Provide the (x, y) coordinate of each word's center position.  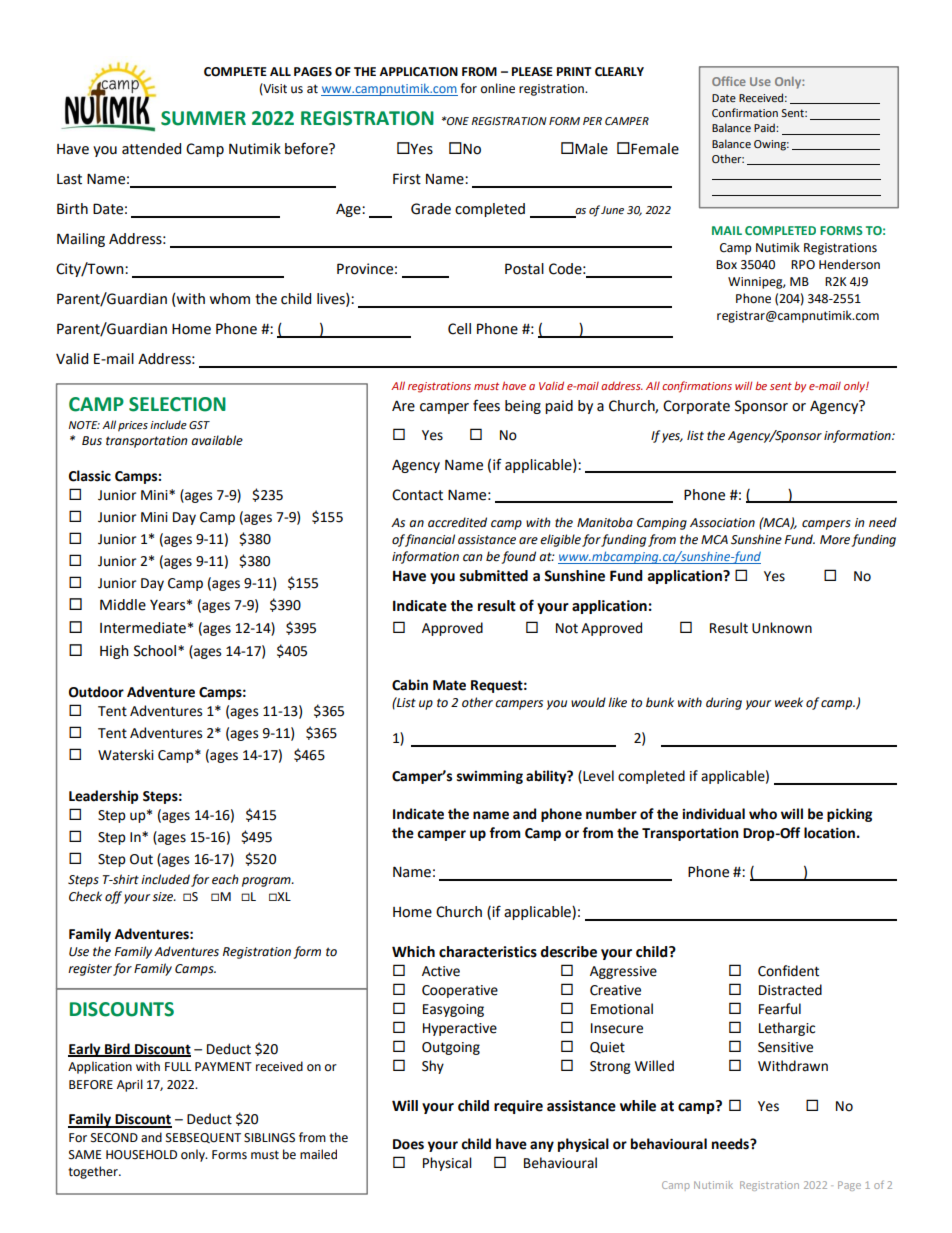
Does (408, 1144)
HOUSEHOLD (141, 1155)
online (498, 88)
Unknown (782, 628)
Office (729, 81)
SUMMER (203, 118)
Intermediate (143, 628)
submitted (494, 576)
